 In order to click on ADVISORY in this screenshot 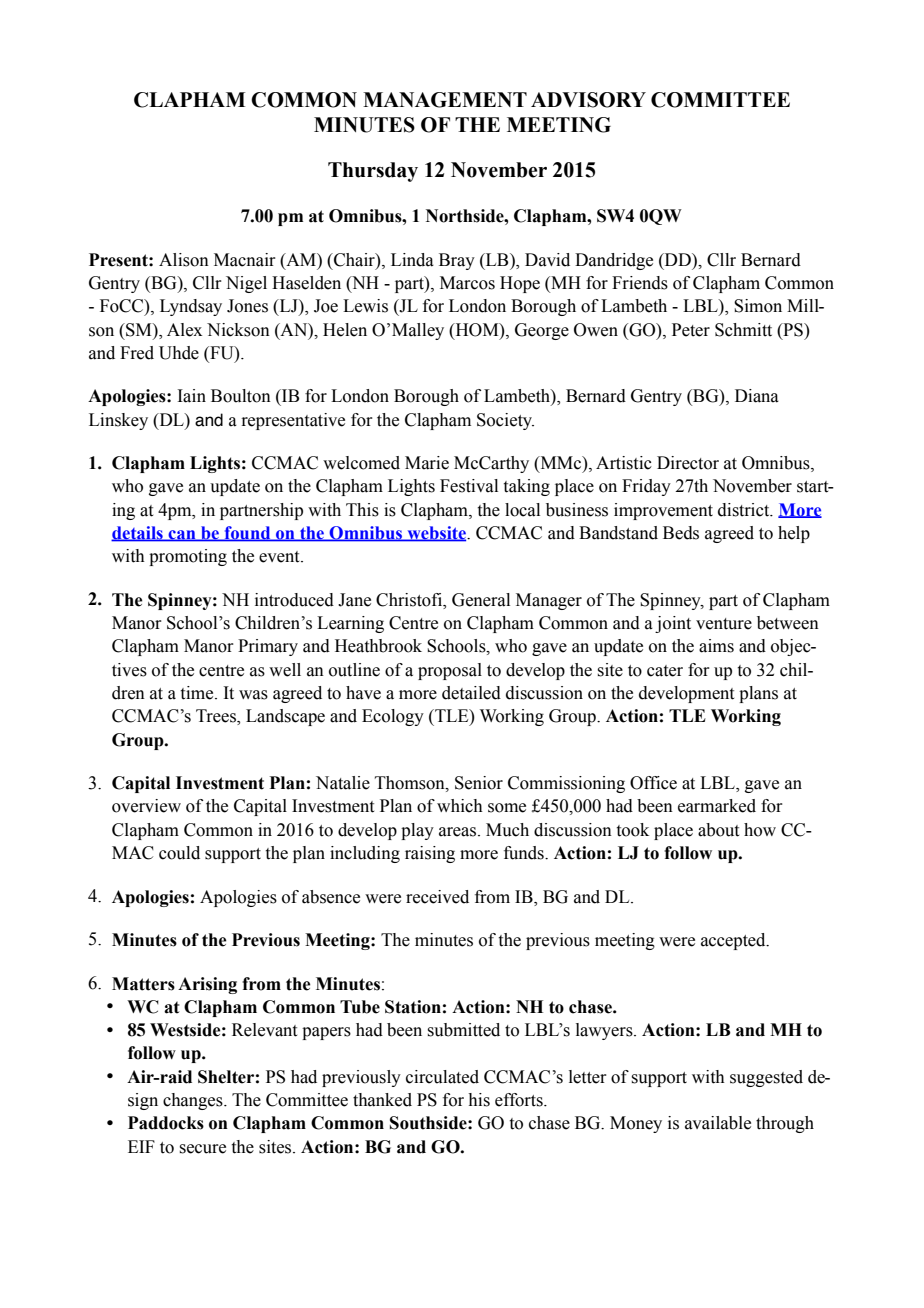, I will do `click(588, 100)`.
